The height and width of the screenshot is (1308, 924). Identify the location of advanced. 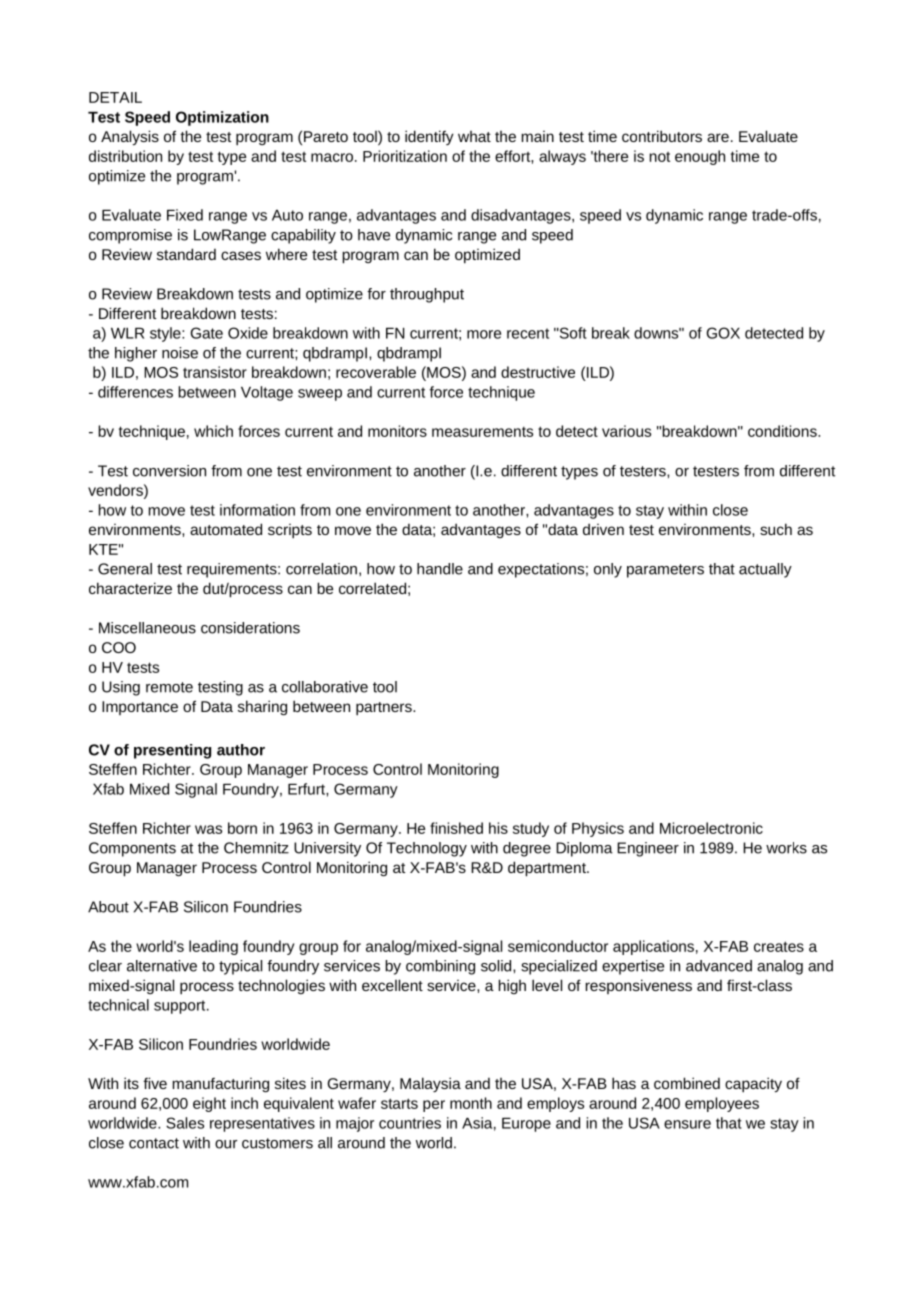
(719, 966).
